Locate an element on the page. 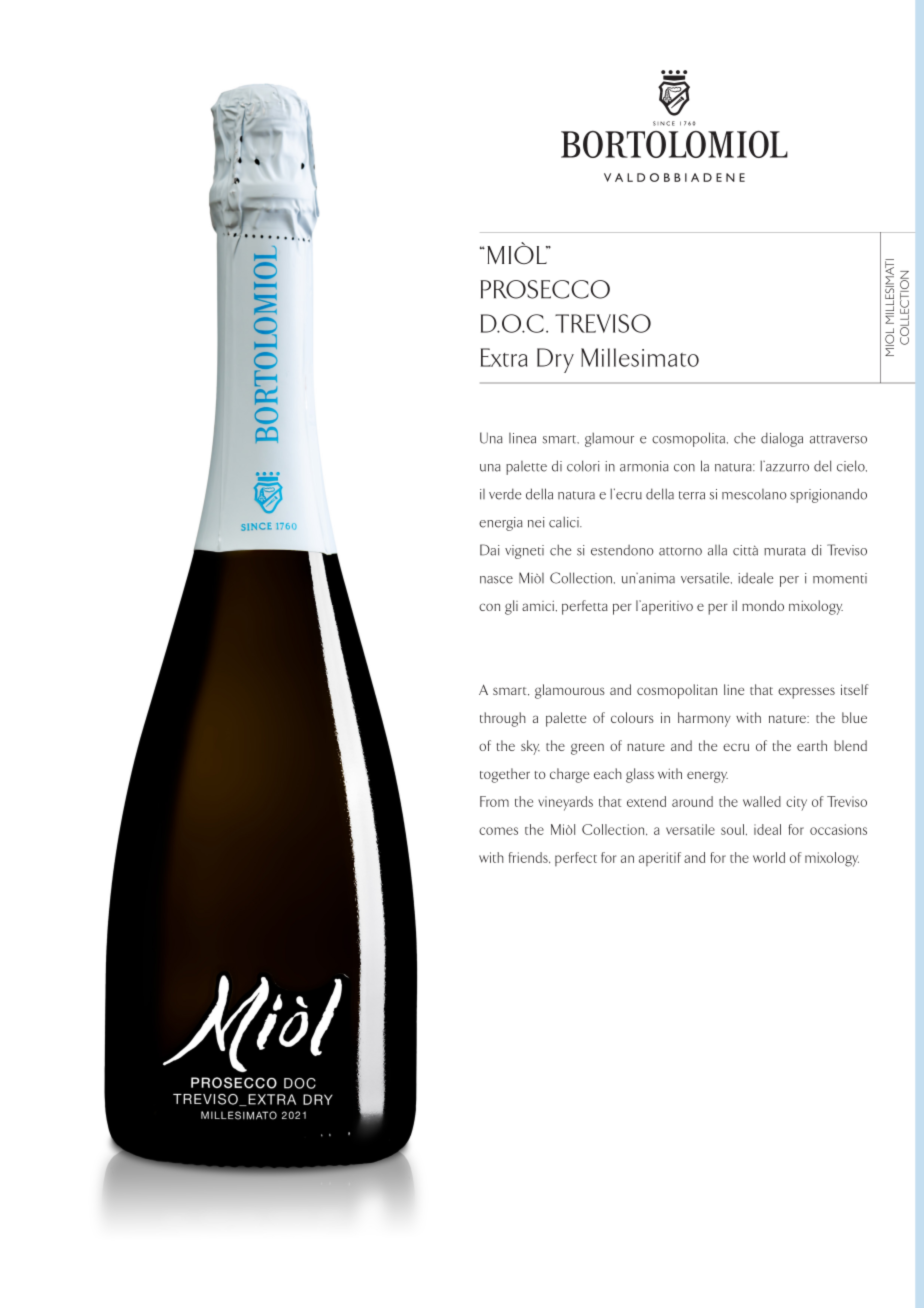 The width and height of the page is (924, 1308). murata is located at coordinates (785, 551).
